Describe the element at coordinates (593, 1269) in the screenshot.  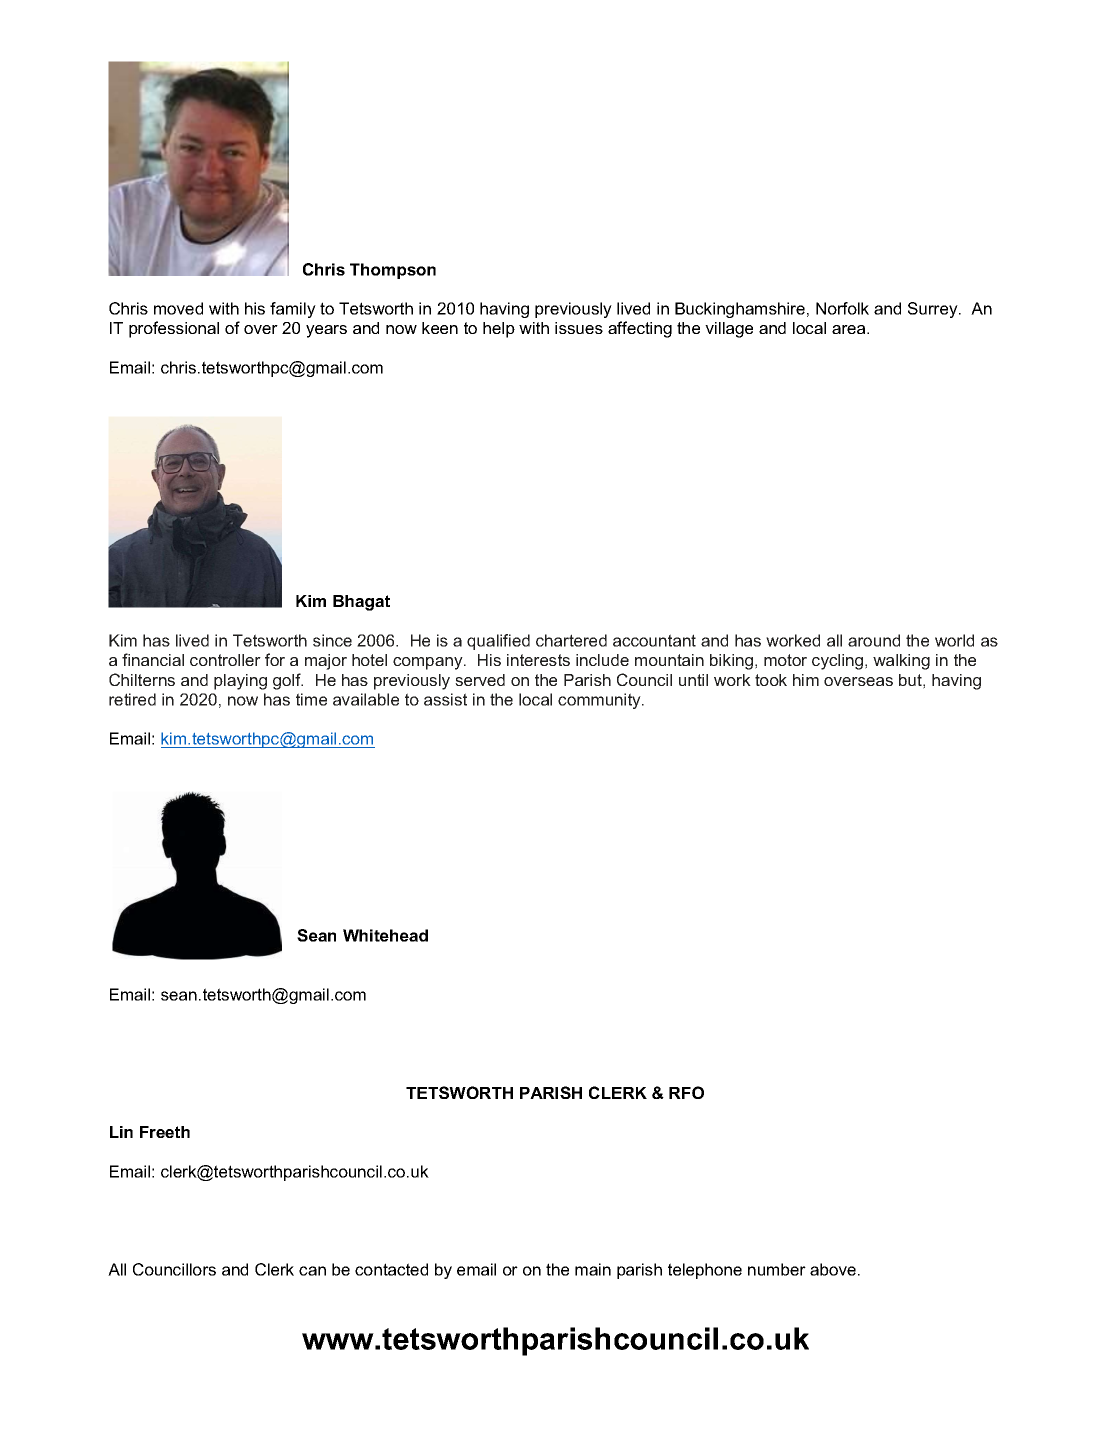
I see `main` at that location.
